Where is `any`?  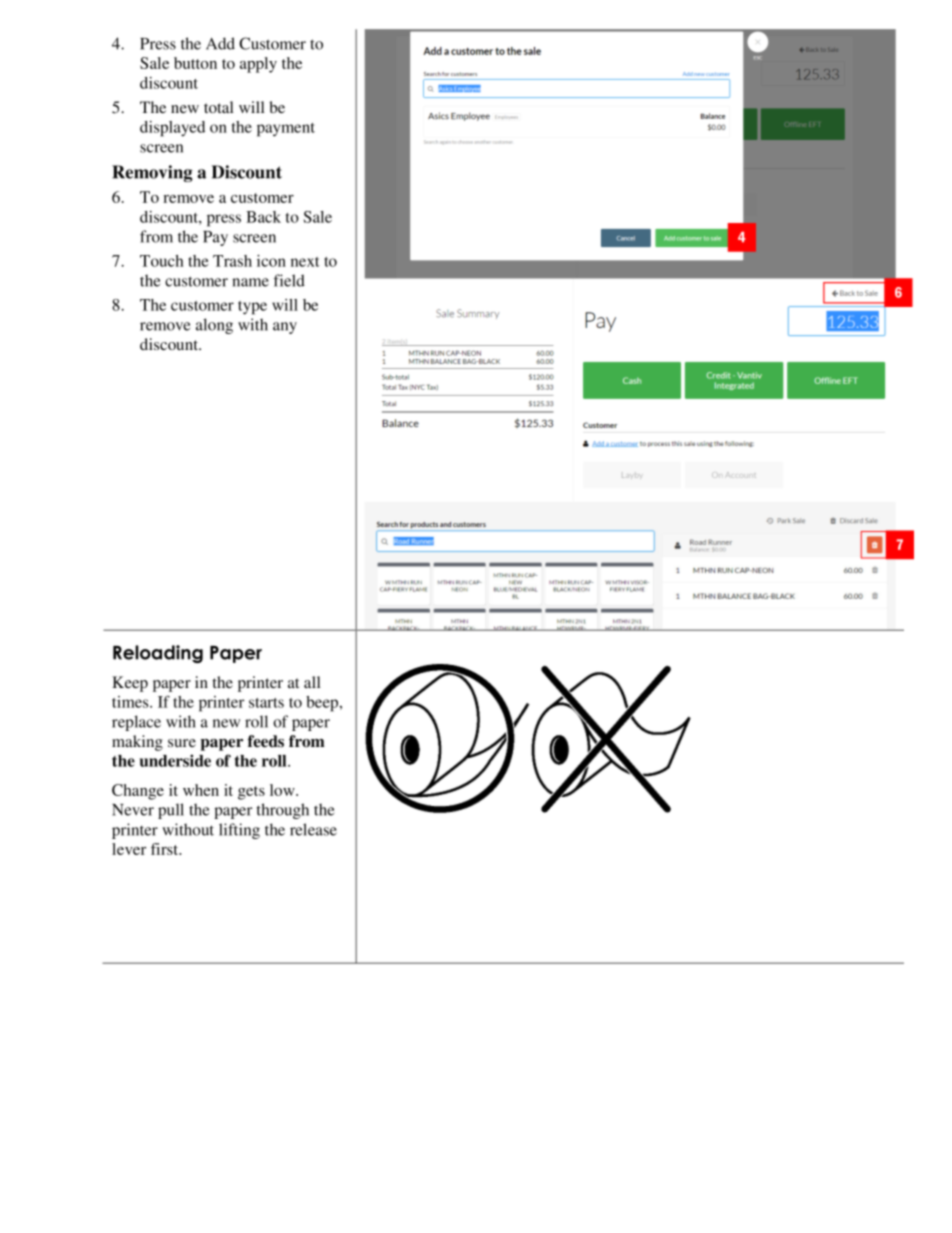 any is located at coordinates (285, 328).
